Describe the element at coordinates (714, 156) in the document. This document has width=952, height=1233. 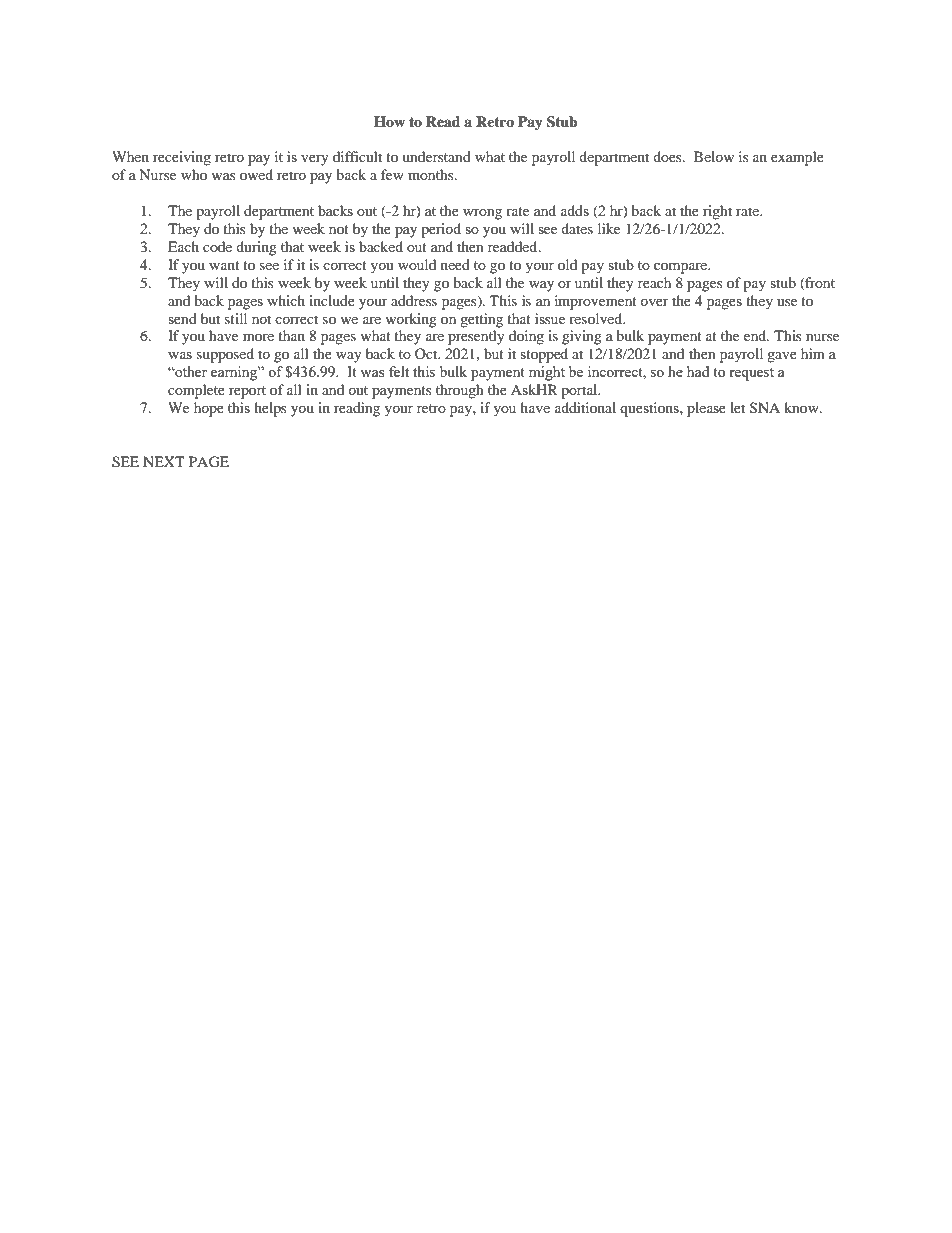
I see `Below` at that location.
